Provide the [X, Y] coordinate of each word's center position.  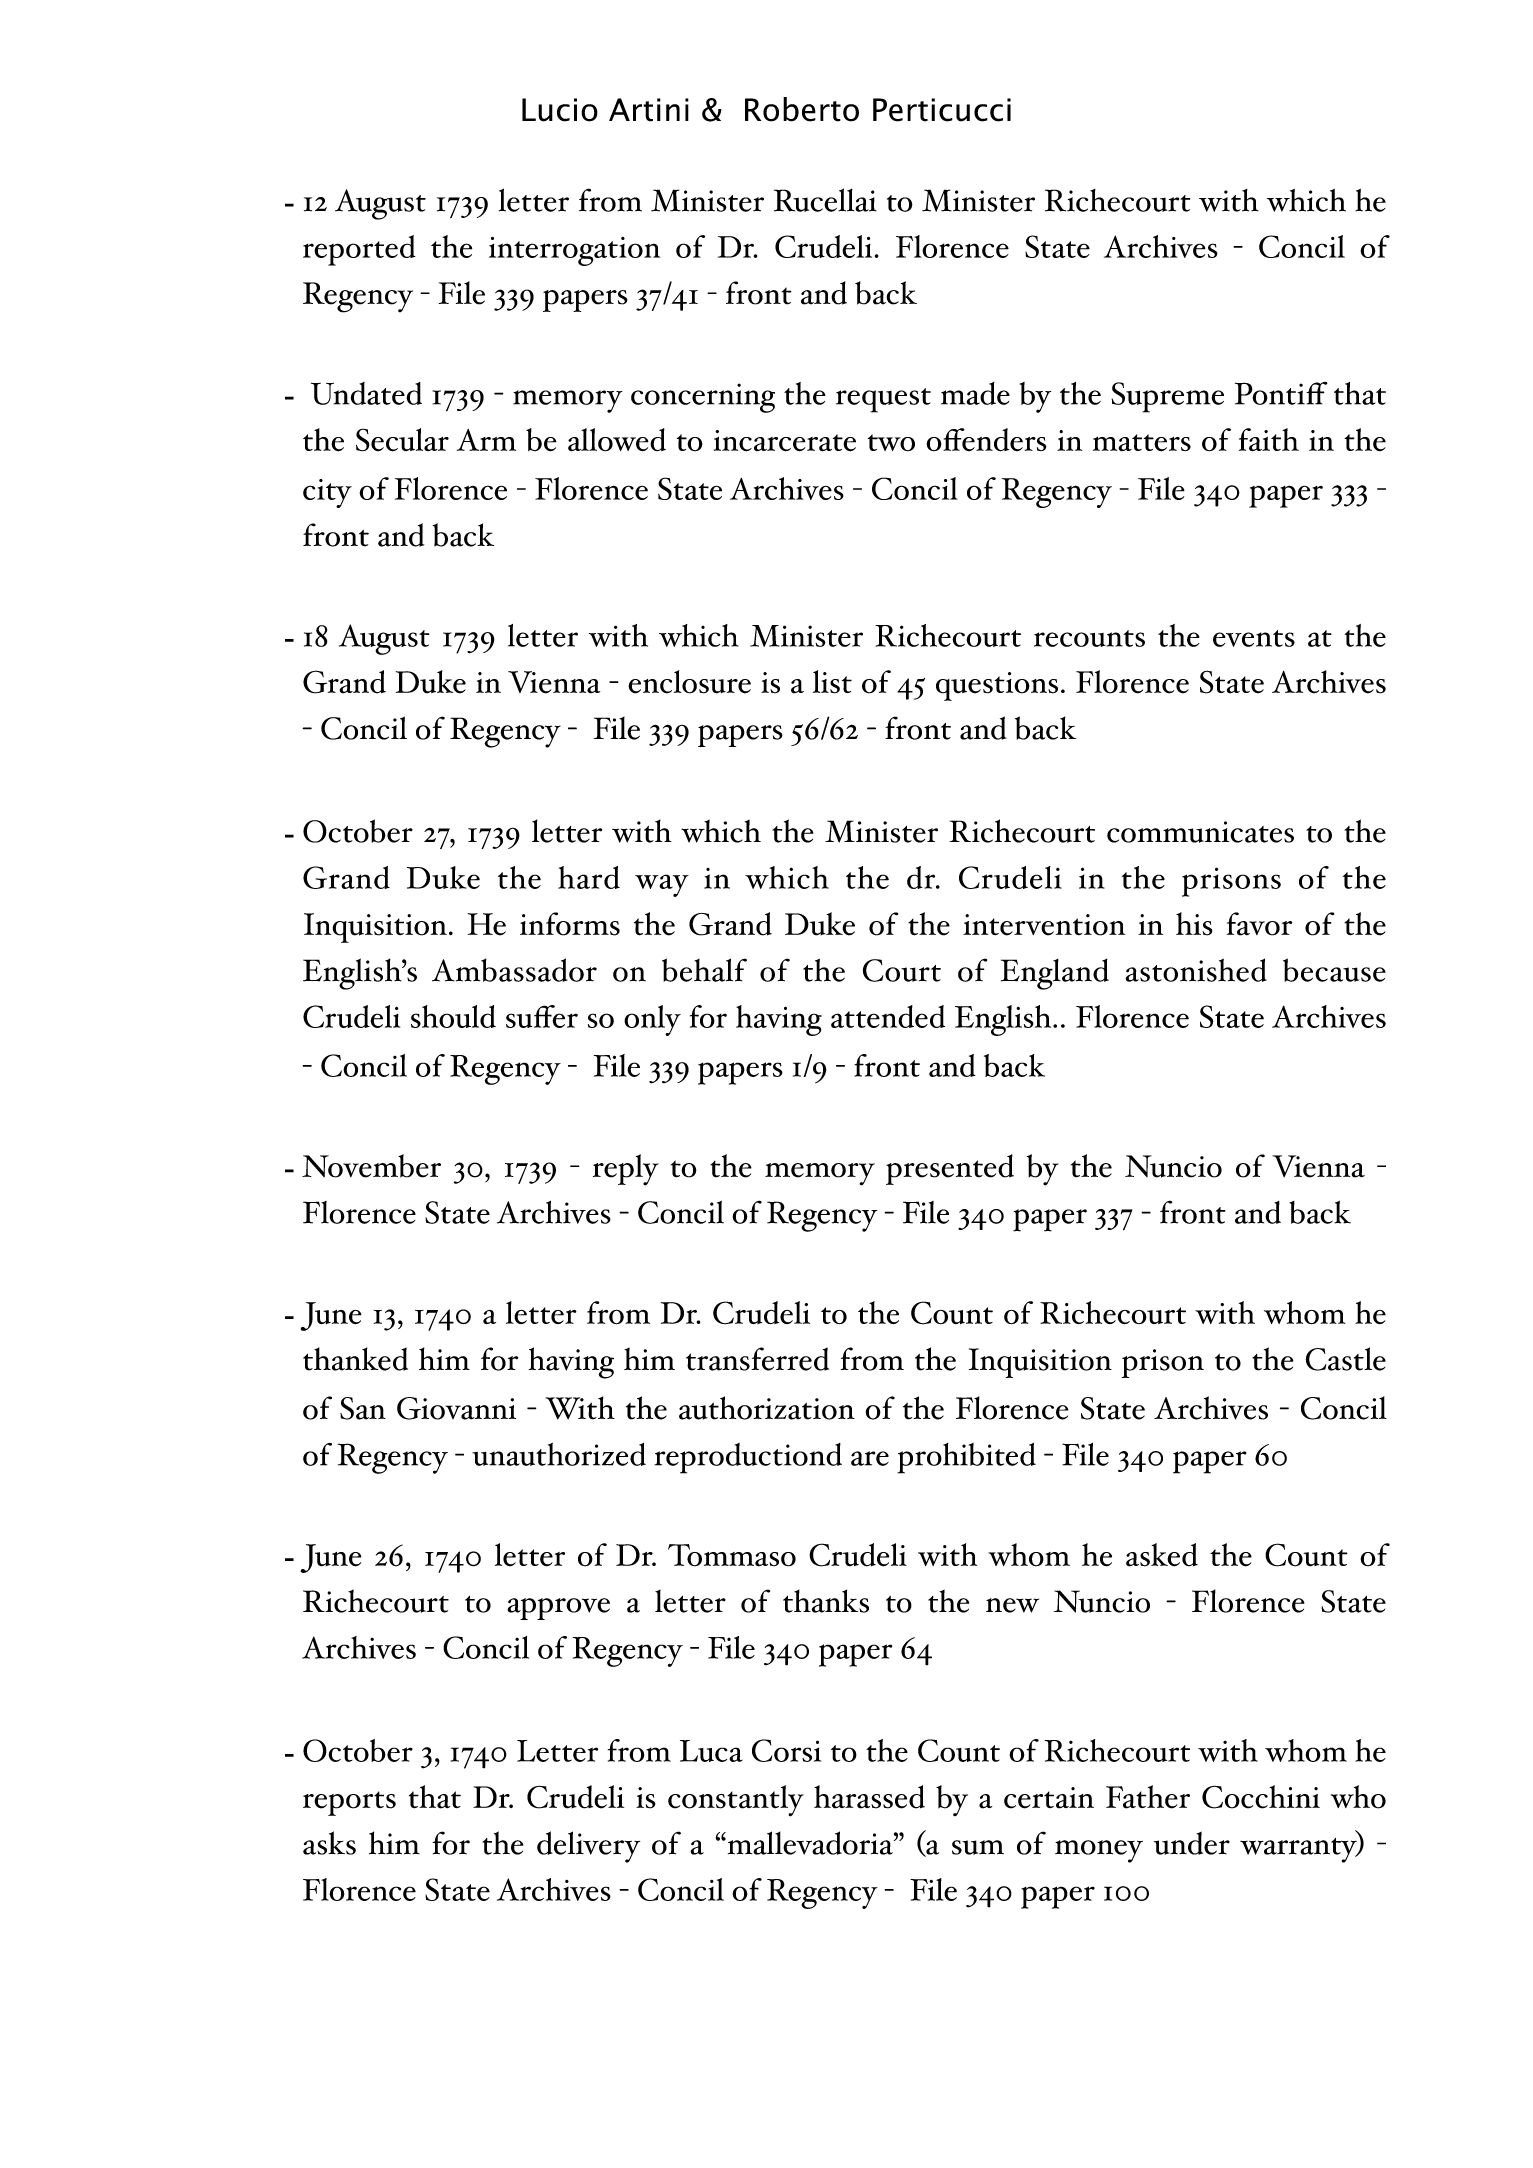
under [1192, 1843]
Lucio [560, 110]
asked [1162, 1555]
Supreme [1167, 397]
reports [349, 1803]
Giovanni [456, 1408]
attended [888, 1016]
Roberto [802, 109]
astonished [1196, 970]
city [327, 493]
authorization [767, 1408]
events [1254, 638]
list [832, 682]
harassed [869, 1797]
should [453, 1016]
